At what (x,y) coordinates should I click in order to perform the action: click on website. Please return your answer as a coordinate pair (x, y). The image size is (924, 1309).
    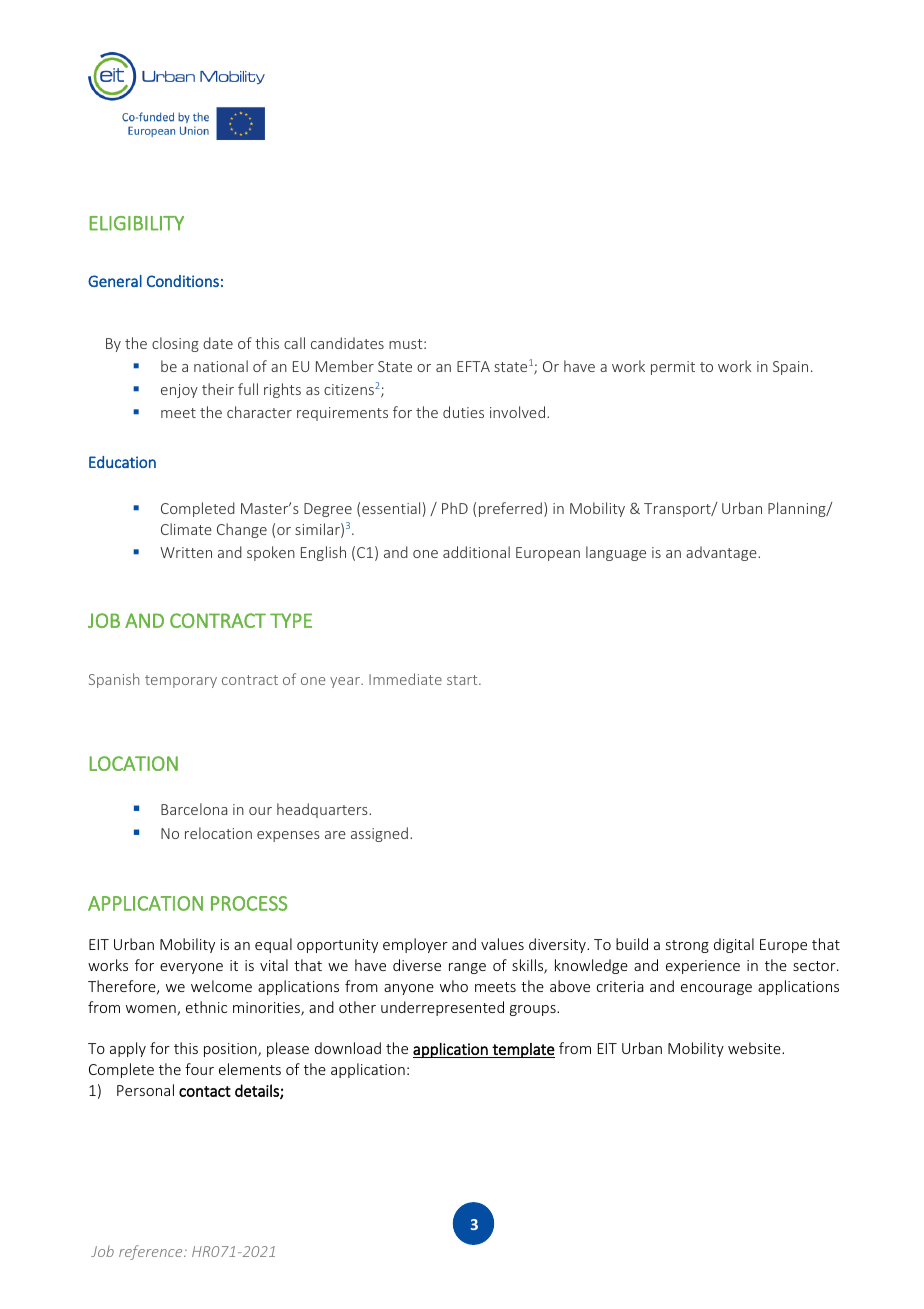
    Looking at the image, I should click on (755, 1048).
